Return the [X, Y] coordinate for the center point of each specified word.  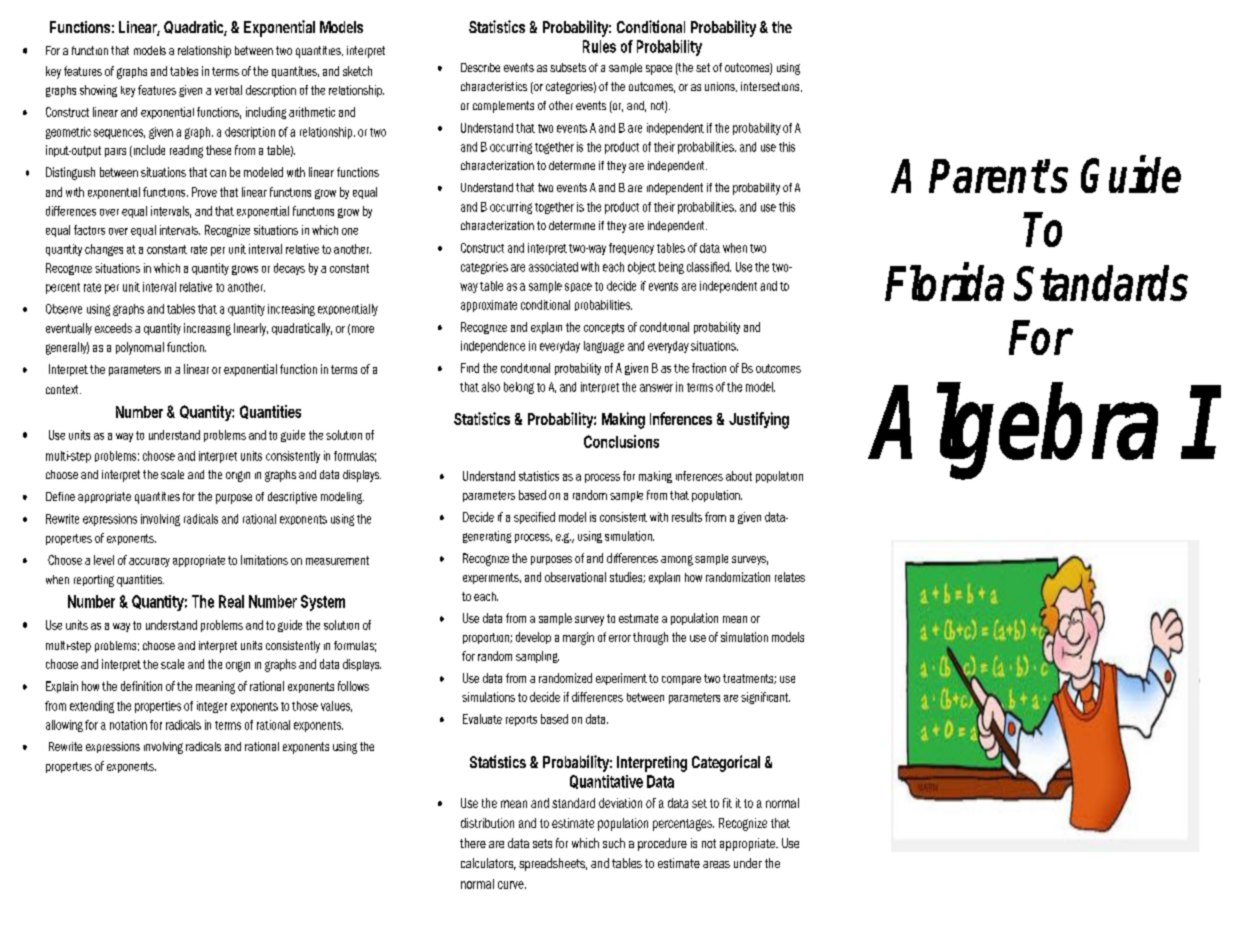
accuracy [149, 562]
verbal [228, 90]
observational [575, 577]
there [473, 843]
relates [790, 577]
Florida [944, 282]
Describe [480, 67]
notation [128, 725]
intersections [771, 87]
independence [493, 347]
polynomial [140, 348]
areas [716, 864]
